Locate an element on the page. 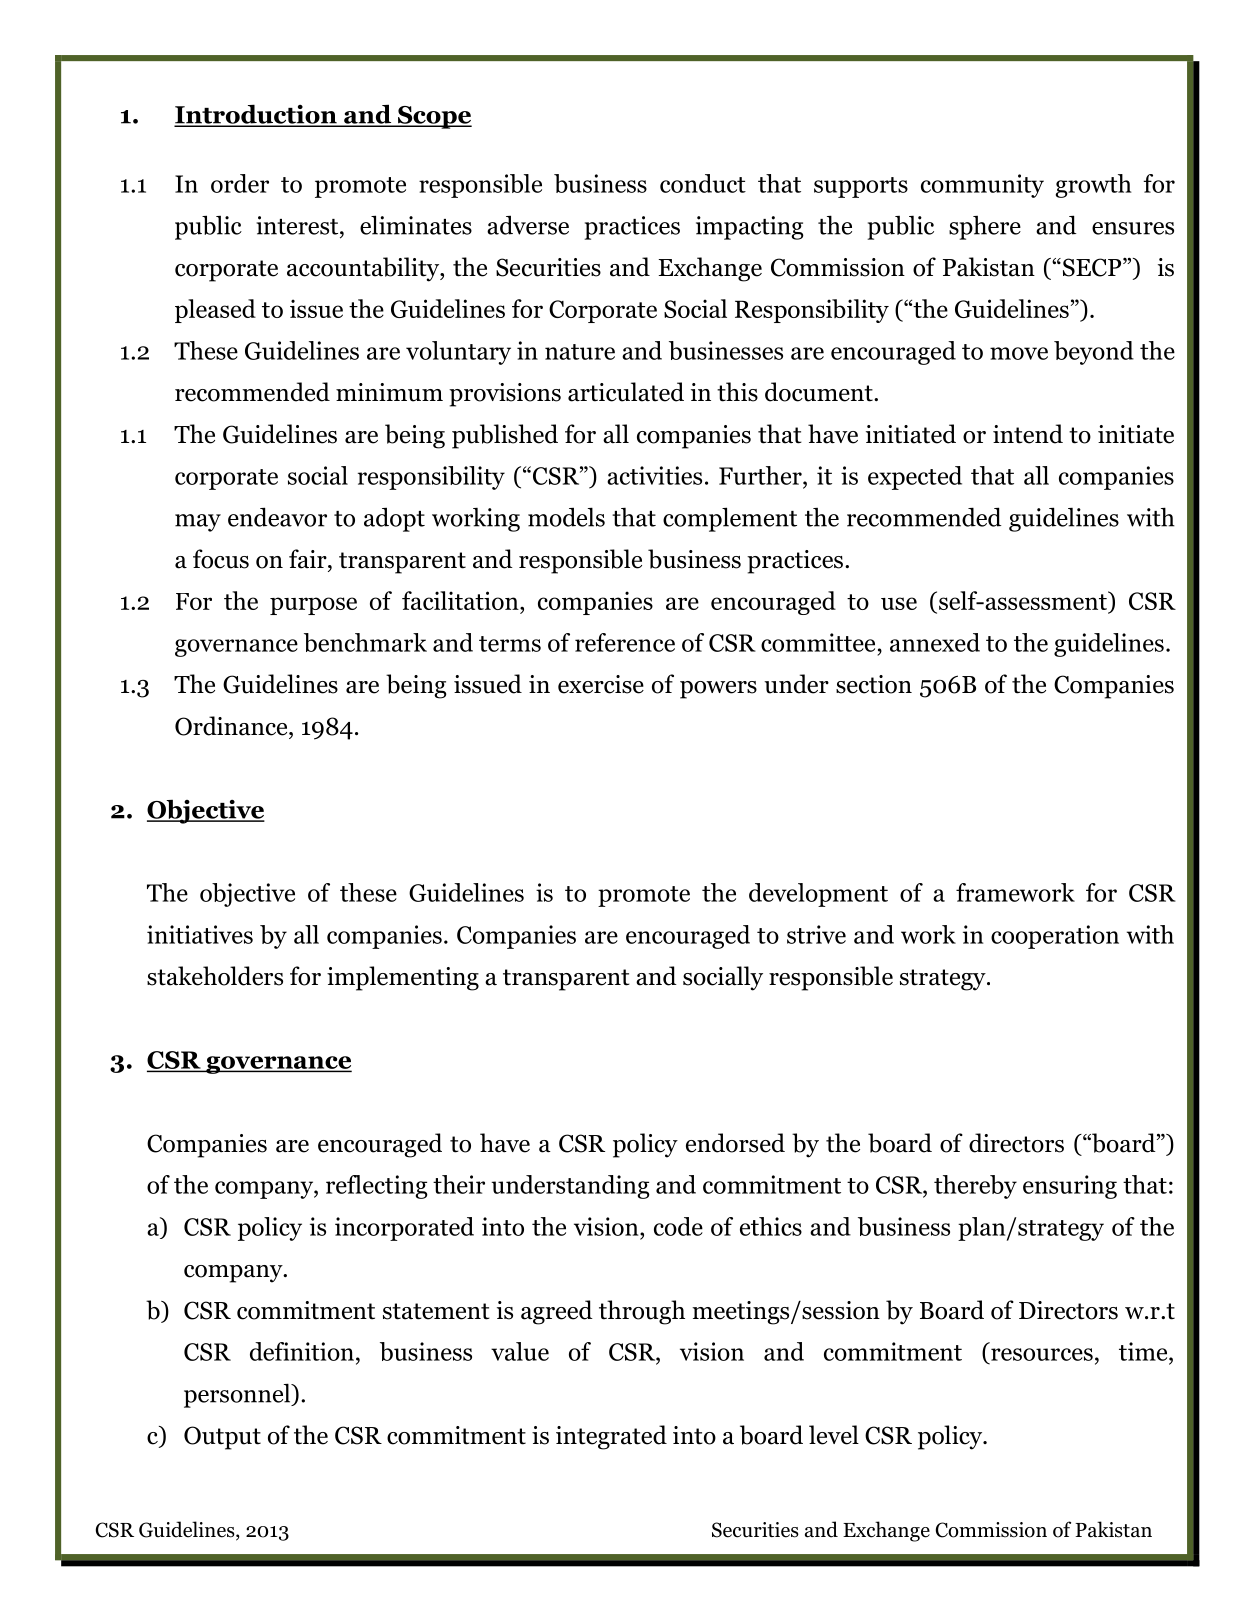 The image size is (1248, 1615). Introduction is located at coordinates (256, 115).
